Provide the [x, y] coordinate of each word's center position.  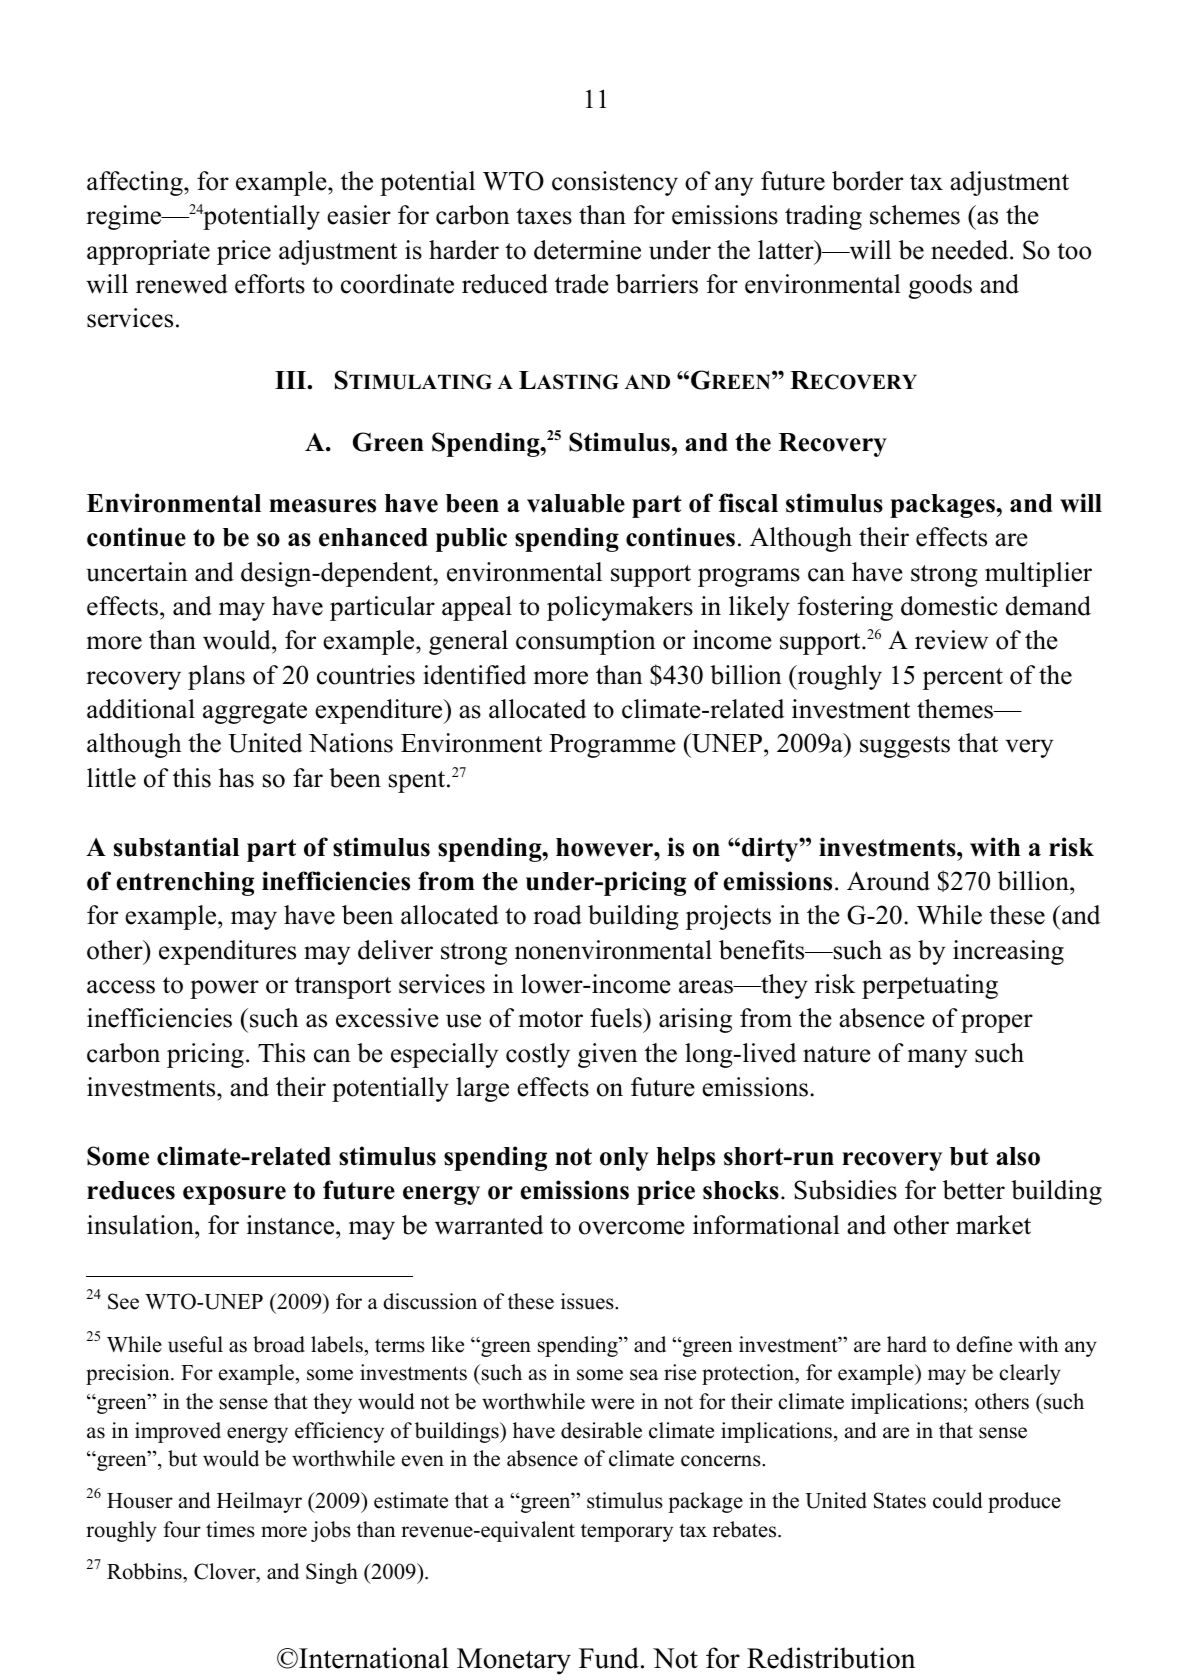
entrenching [185, 883]
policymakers [620, 608]
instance [292, 1225]
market [993, 1225]
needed [971, 250]
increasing [1008, 952]
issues [588, 1301]
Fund [609, 1658]
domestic [949, 606]
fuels [617, 1018]
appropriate [148, 252]
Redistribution [831, 1658]
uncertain [137, 572]
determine [587, 250]
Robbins [145, 1573]
